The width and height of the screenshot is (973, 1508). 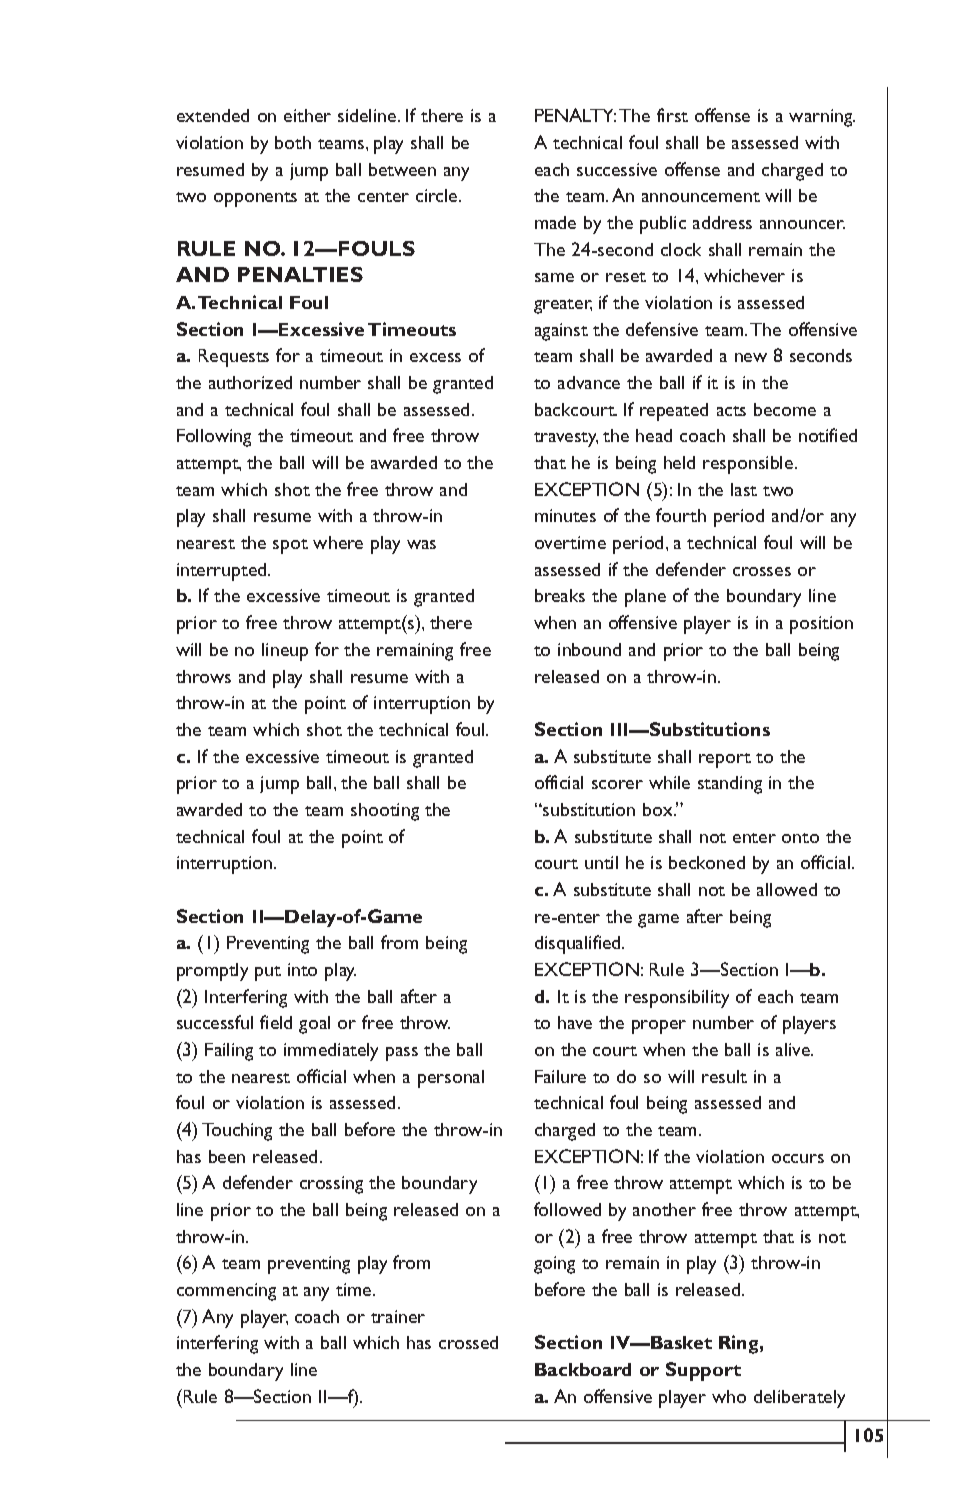 What do you see at coordinates (617, 784) in the screenshot?
I see `scorer` at bounding box center [617, 784].
